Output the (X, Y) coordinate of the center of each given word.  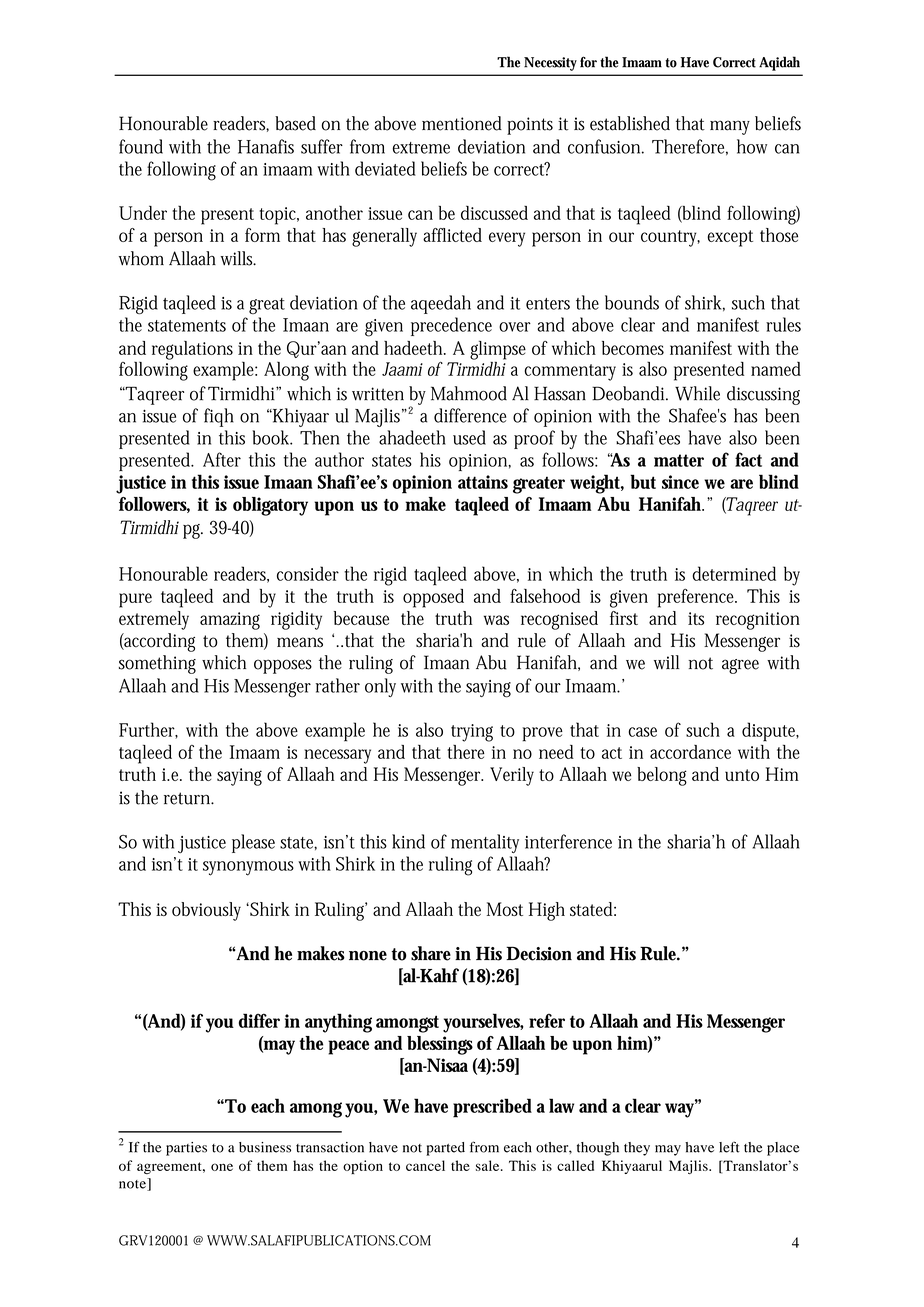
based (295, 123)
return (189, 798)
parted (445, 1149)
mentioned (462, 123)
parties (186, 1149)
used (469, 437)
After (222, 459)
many (730, 127)
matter (679, 460)
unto (742, 775)
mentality (485, 843)
